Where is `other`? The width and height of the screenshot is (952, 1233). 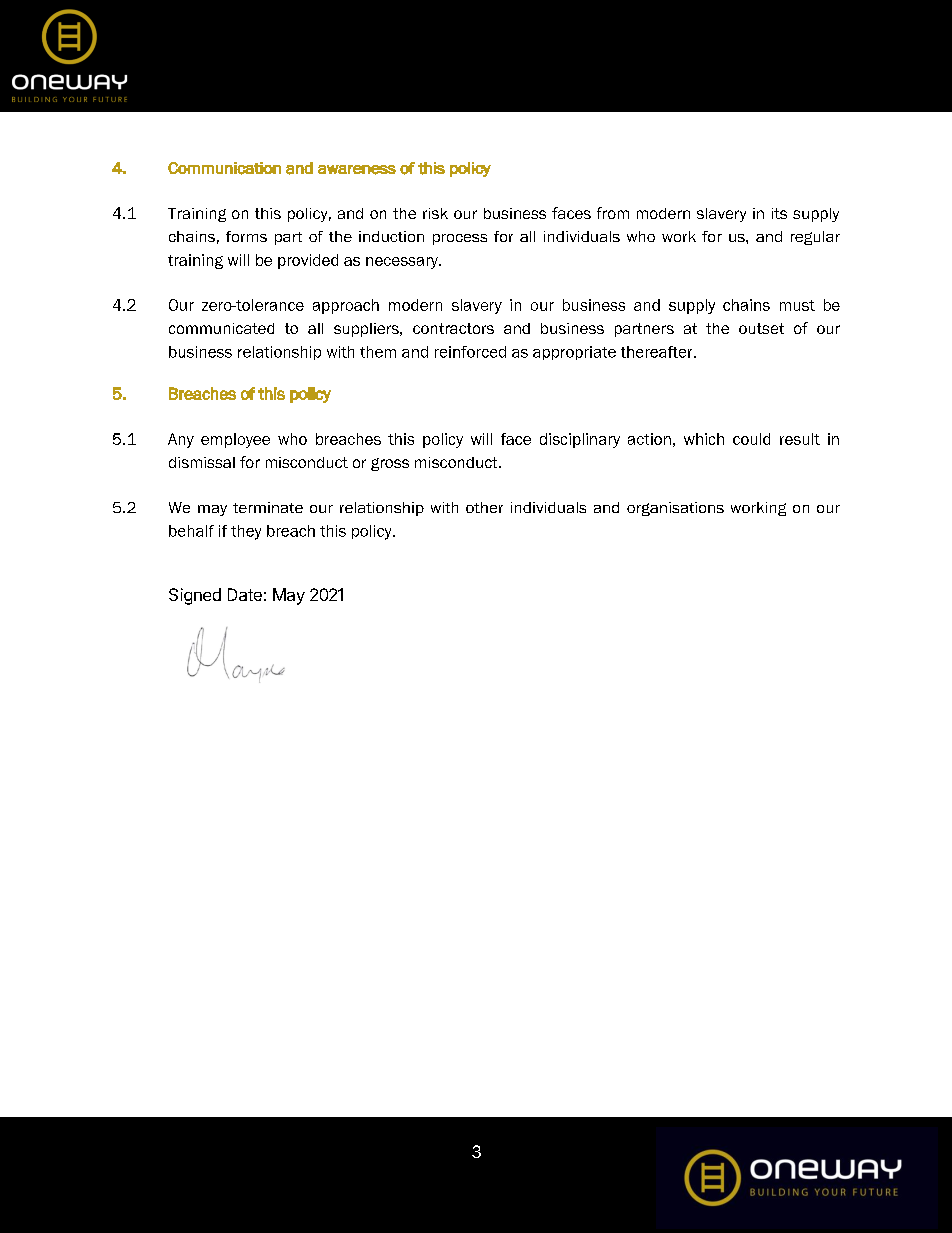 other is located at coordinates (484, 507).
